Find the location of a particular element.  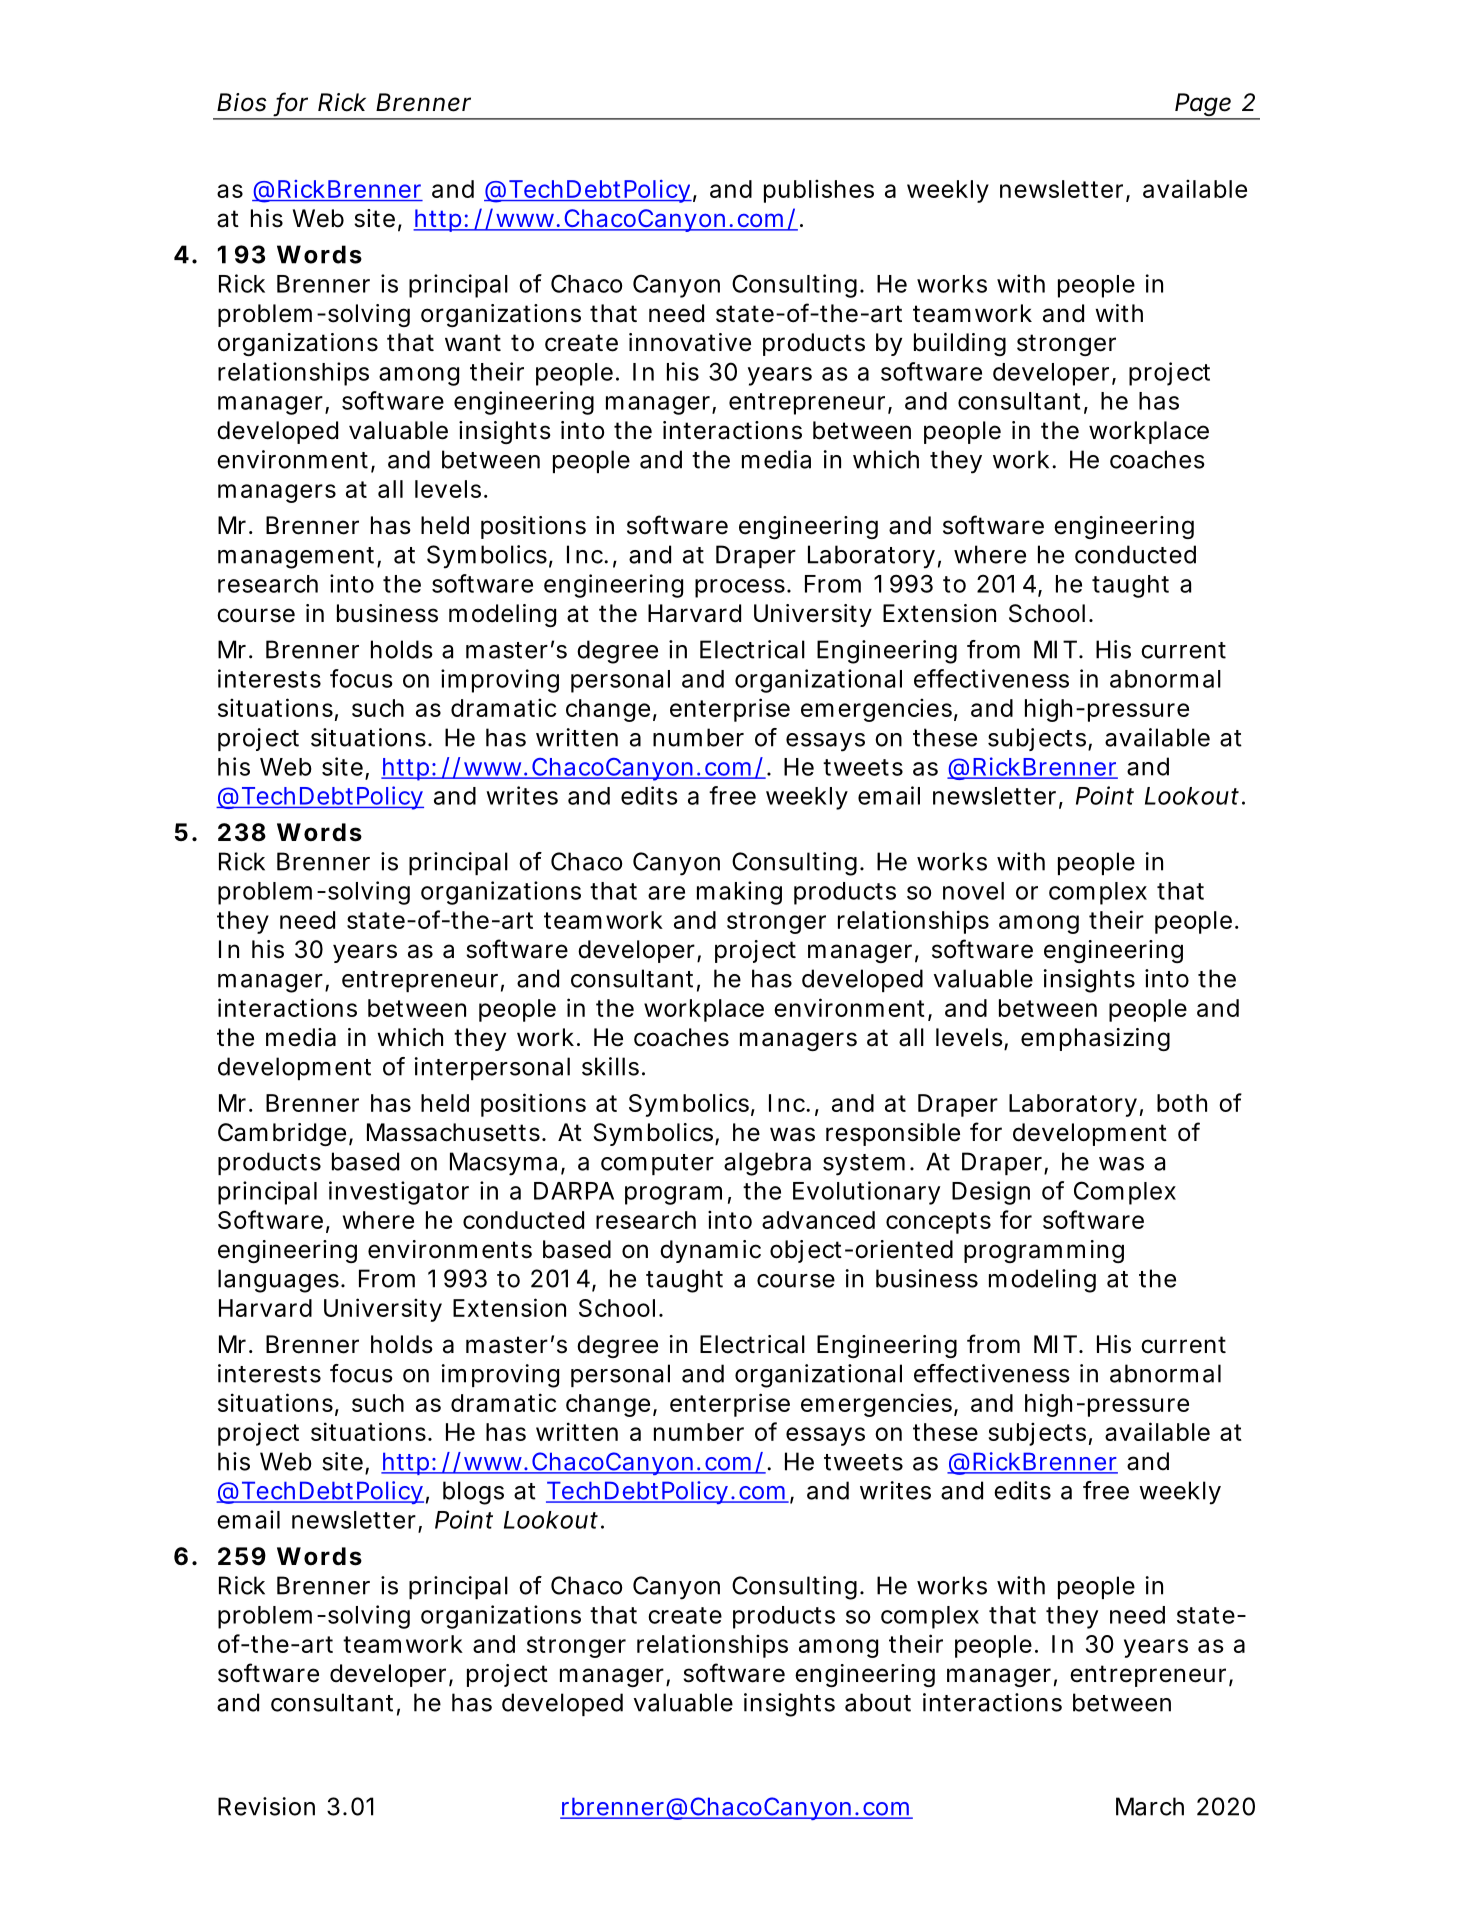

publishes is located at coordinates (819, 191).
